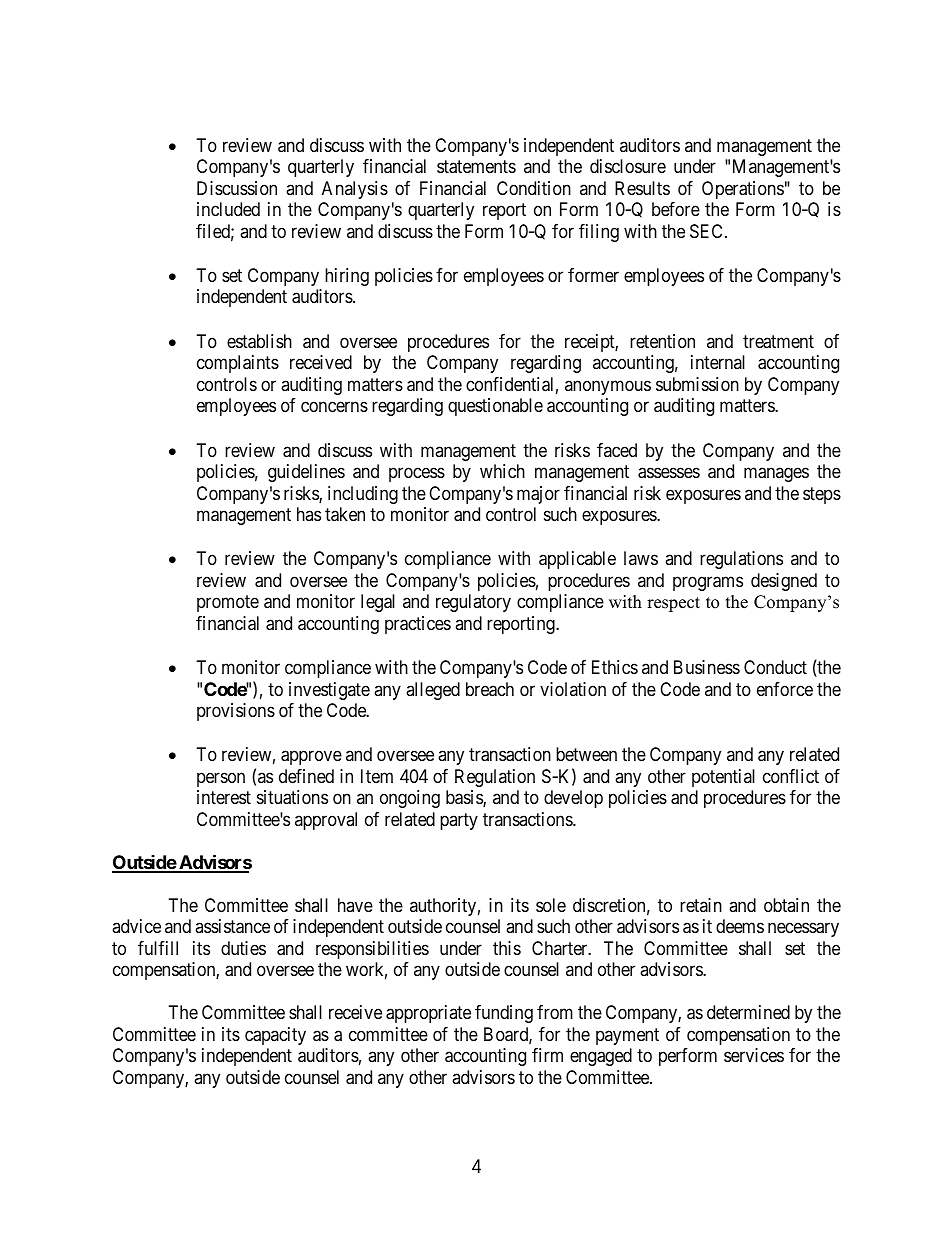 The height and width of the page is (1233, 952). Describe the element at coordinates (708, 583) in the page. I see `programs` at that location.
